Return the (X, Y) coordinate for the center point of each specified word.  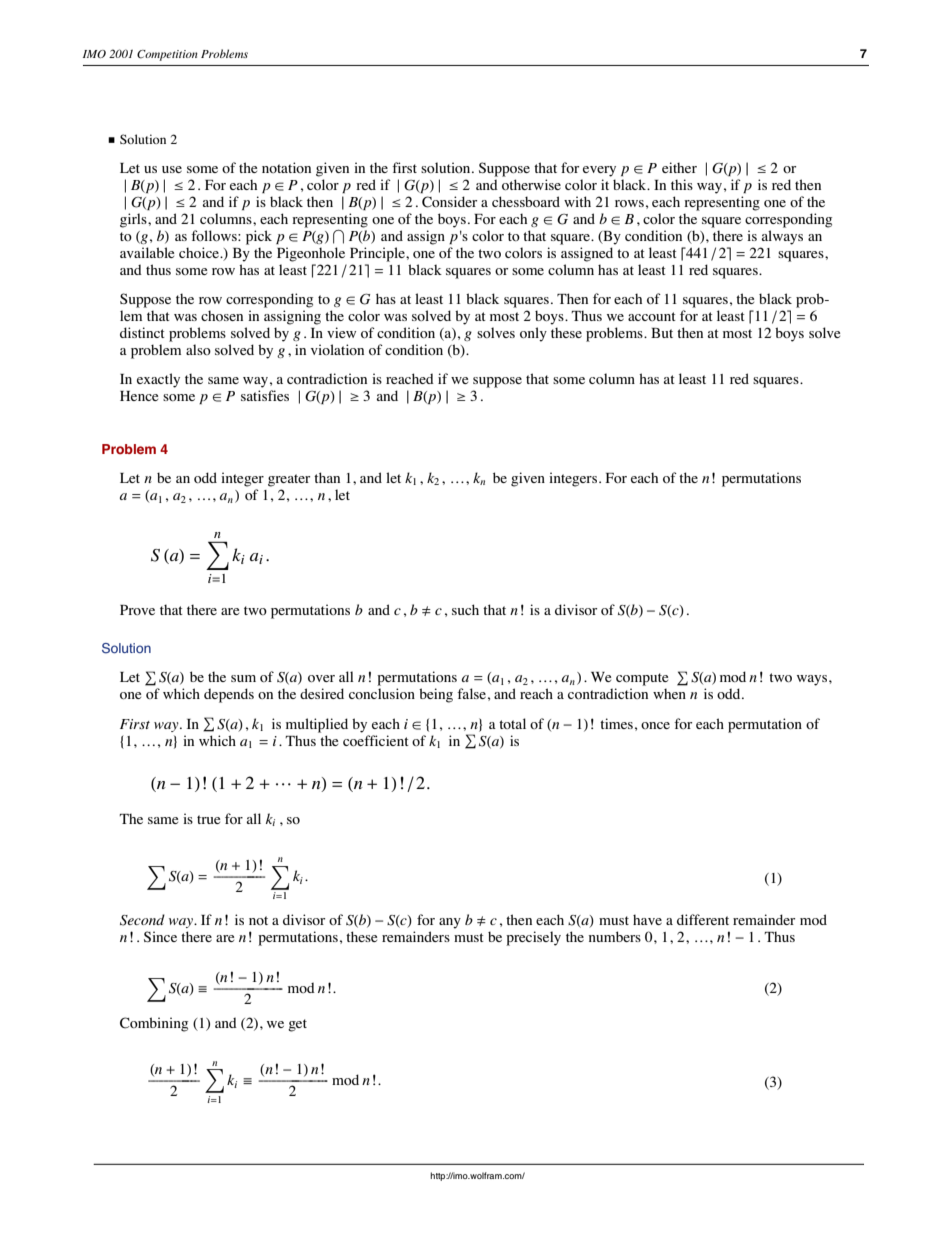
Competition (167, 55)
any (450, 923)
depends (229, 695)
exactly (158, 380)
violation (337, 349)
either (679, 167)
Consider (449, 202)
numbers (615, 936)
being (436, 695)
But (662, 333)
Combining (154, 1024)
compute (642, 679)
